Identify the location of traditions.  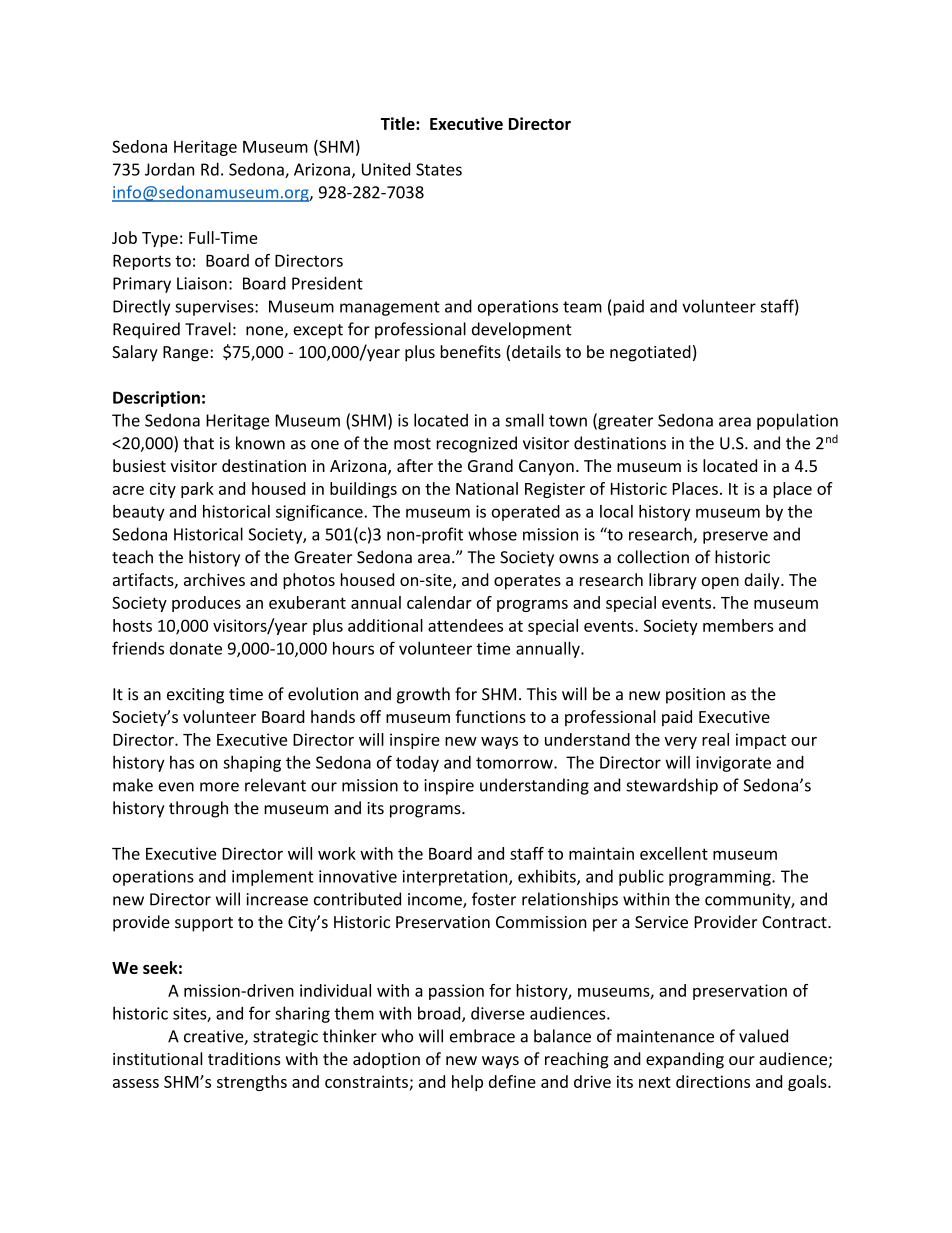
(244, 1058).
